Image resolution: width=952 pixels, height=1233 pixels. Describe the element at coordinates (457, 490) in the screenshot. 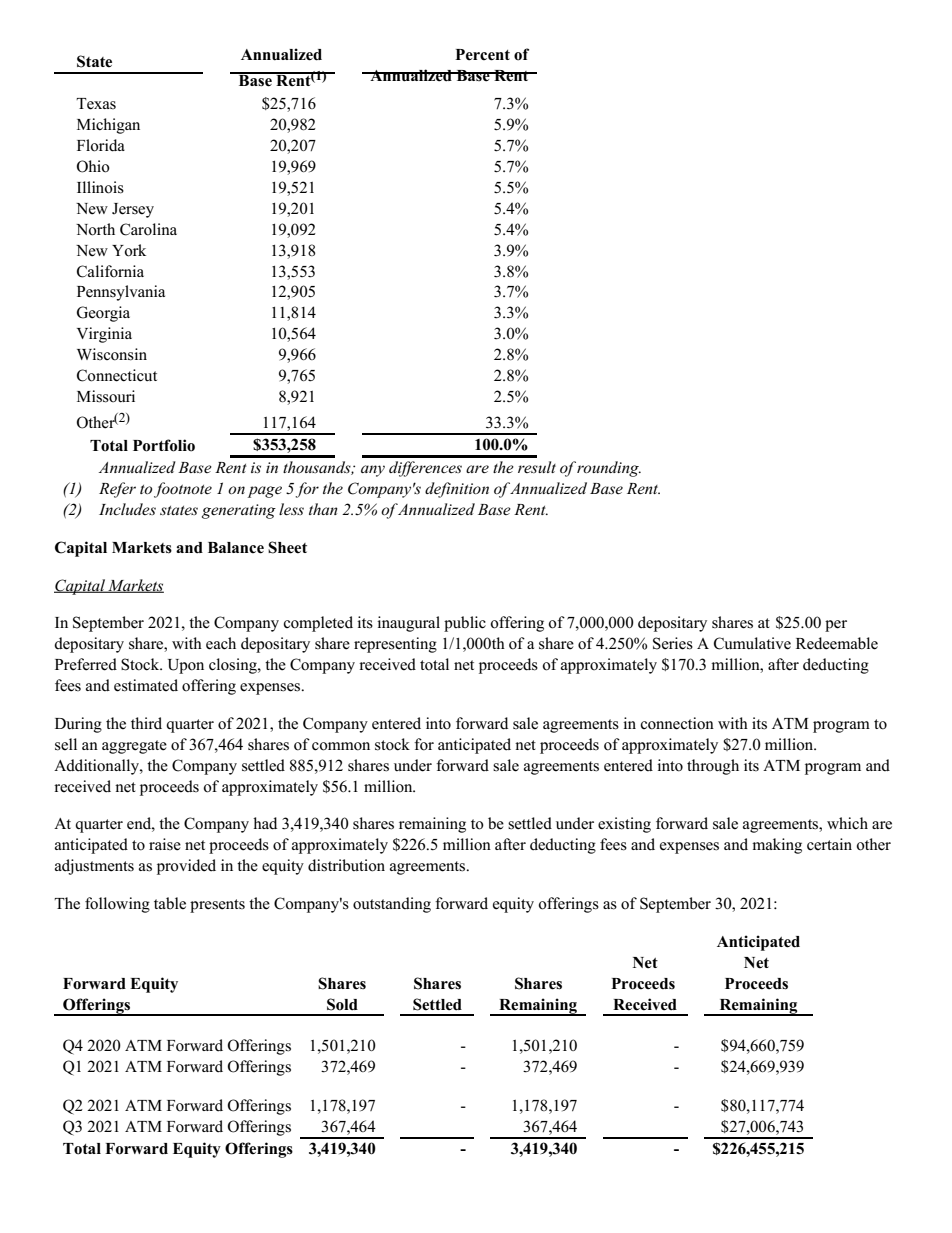

I see `definition` at that location.
